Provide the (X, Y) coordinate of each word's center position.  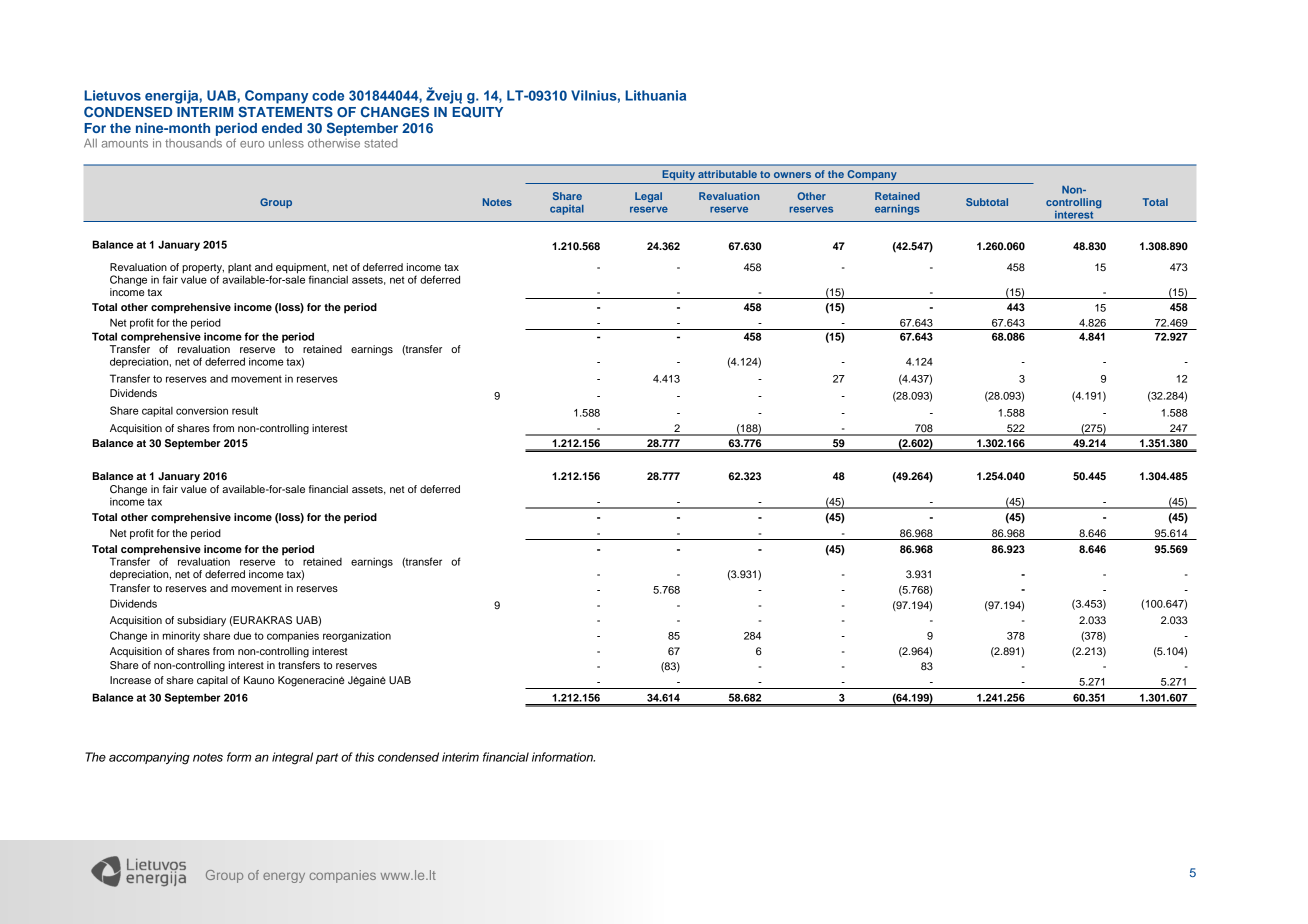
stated (381, 143)
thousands (193, 143)
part (327, 758)
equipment (302, 269)
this (364, 757)
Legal (648, 197)
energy (284, 877)
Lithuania (655, 95)
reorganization (357, 636)
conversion (202, 411)
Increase (130, 680)
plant (240, 269)
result (245, 411)
